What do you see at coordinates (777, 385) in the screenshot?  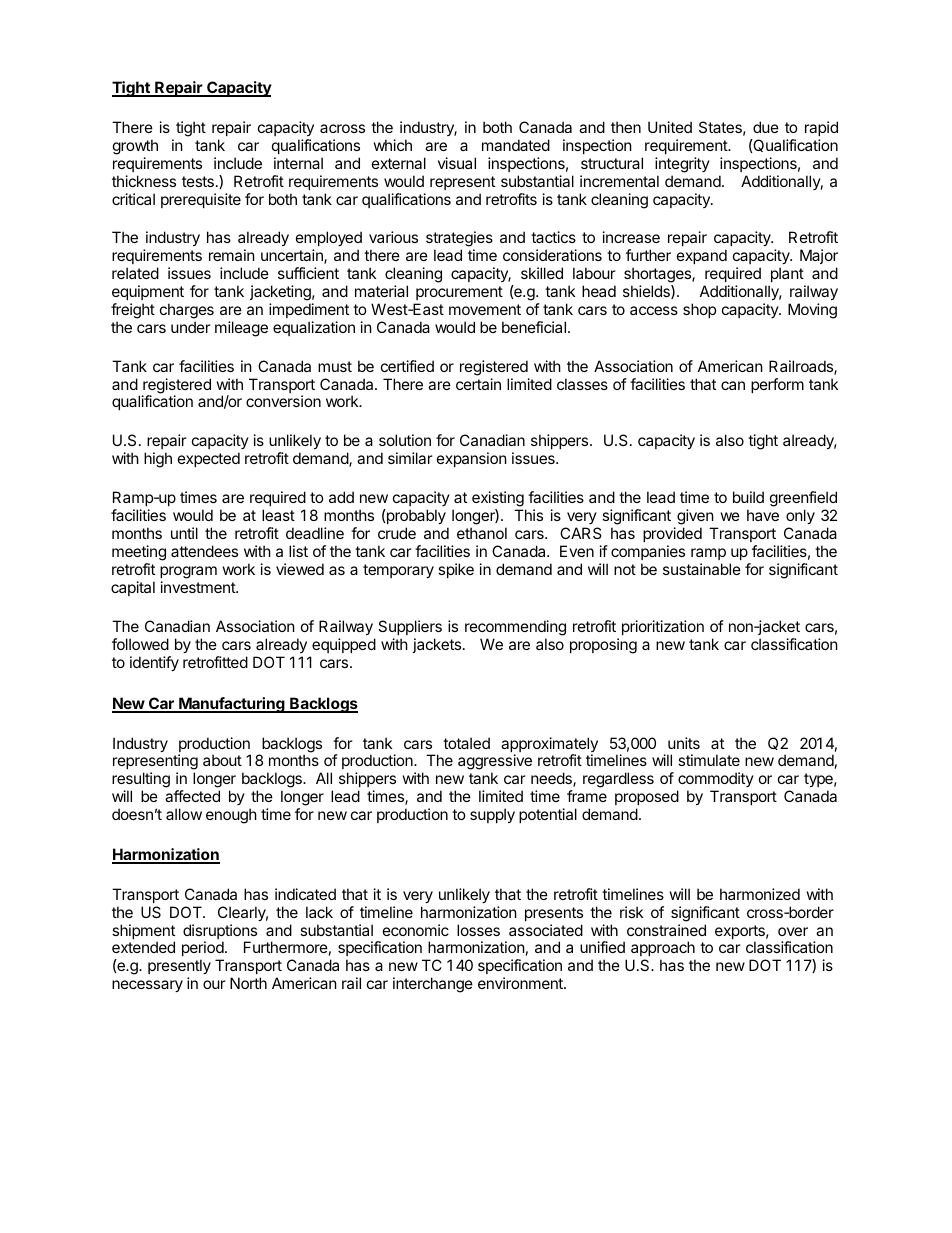 I see `perform` at bounding box center [777, 385].
